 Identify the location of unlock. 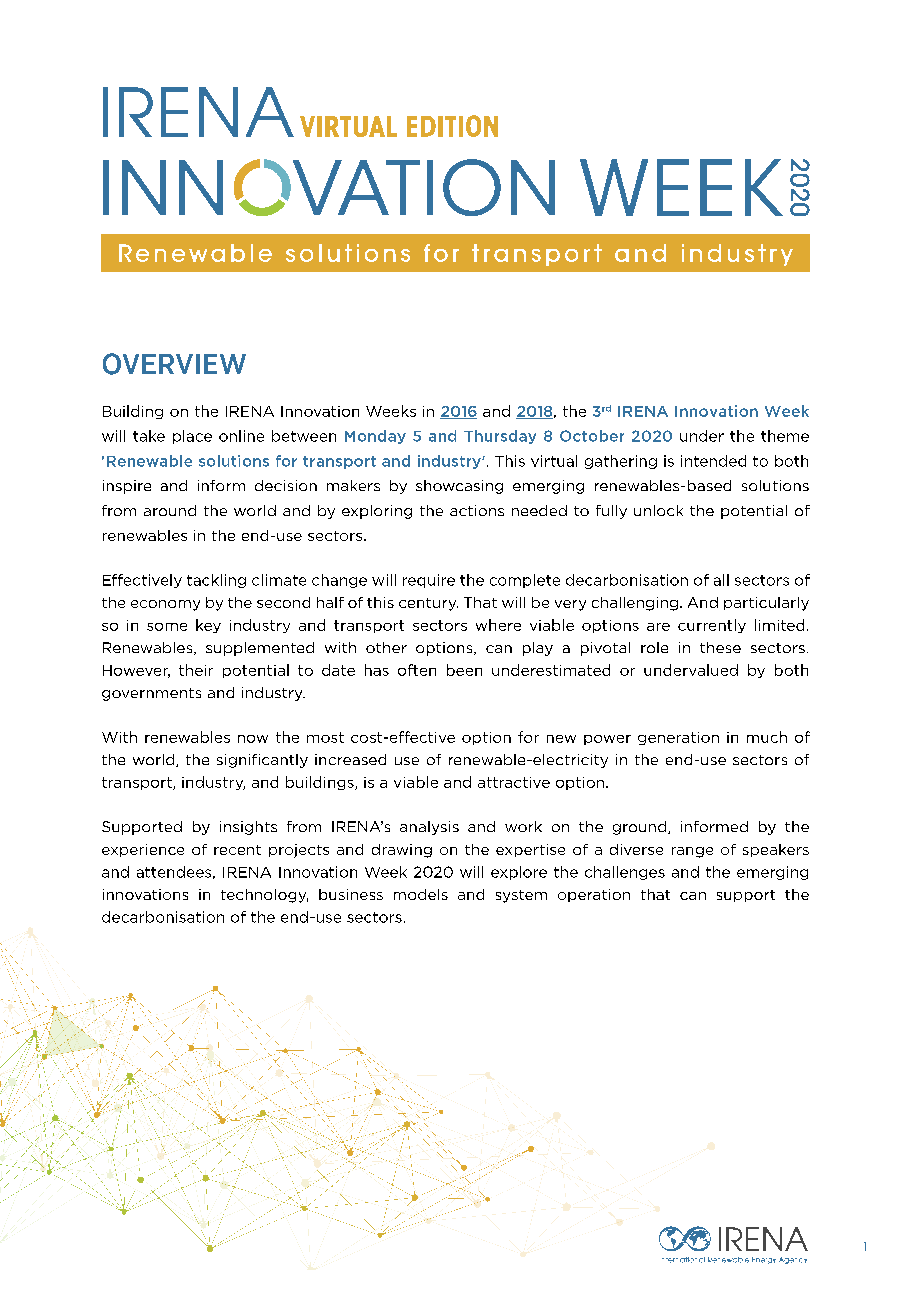
(658, 510).
